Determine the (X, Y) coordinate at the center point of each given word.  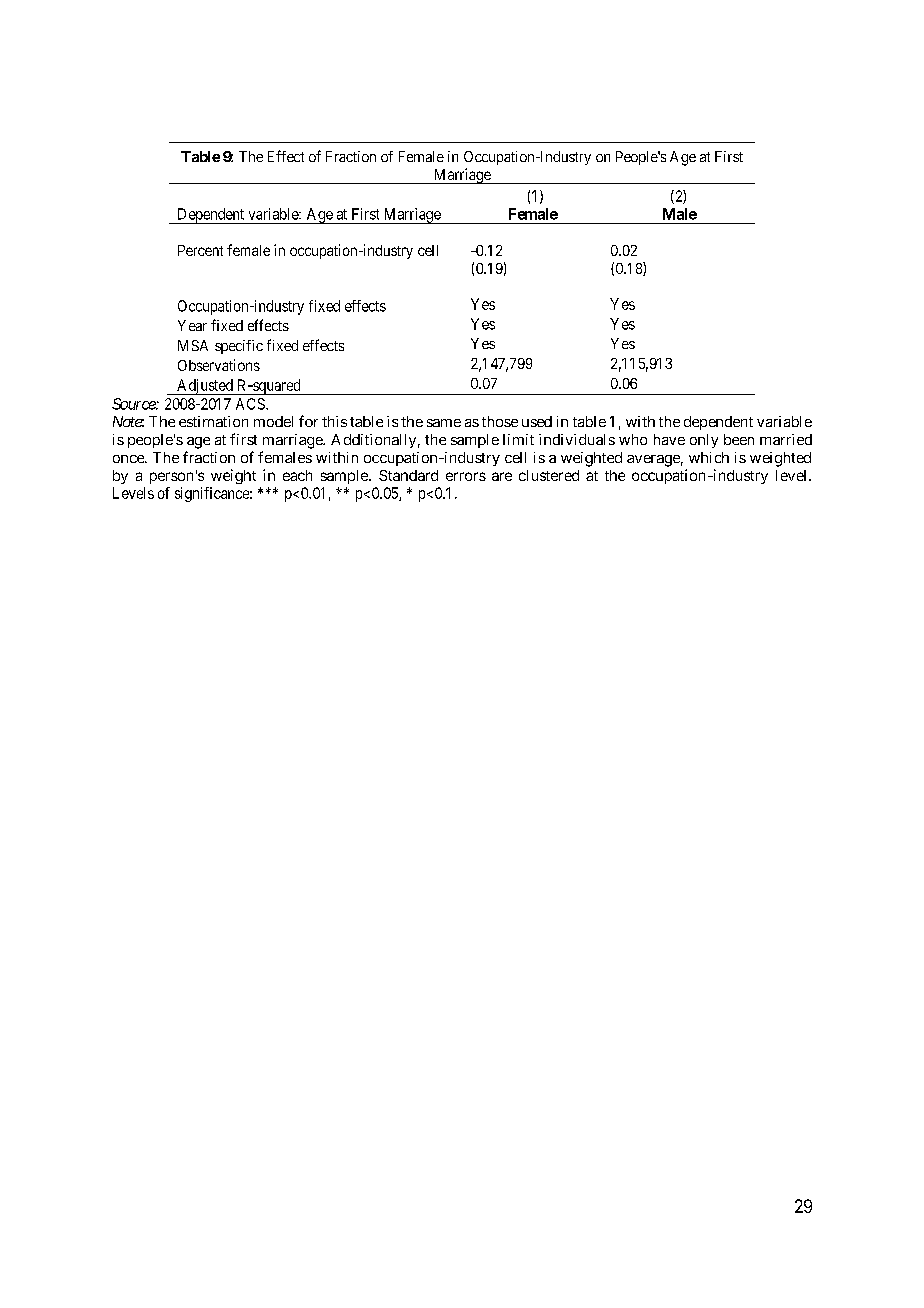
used (537, 421)
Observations (219, 365)
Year (192, 325)
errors (466, 476)
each (297, 475)
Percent (200, 250)
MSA (193, 345)
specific (239, 347)
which (709, 457)
